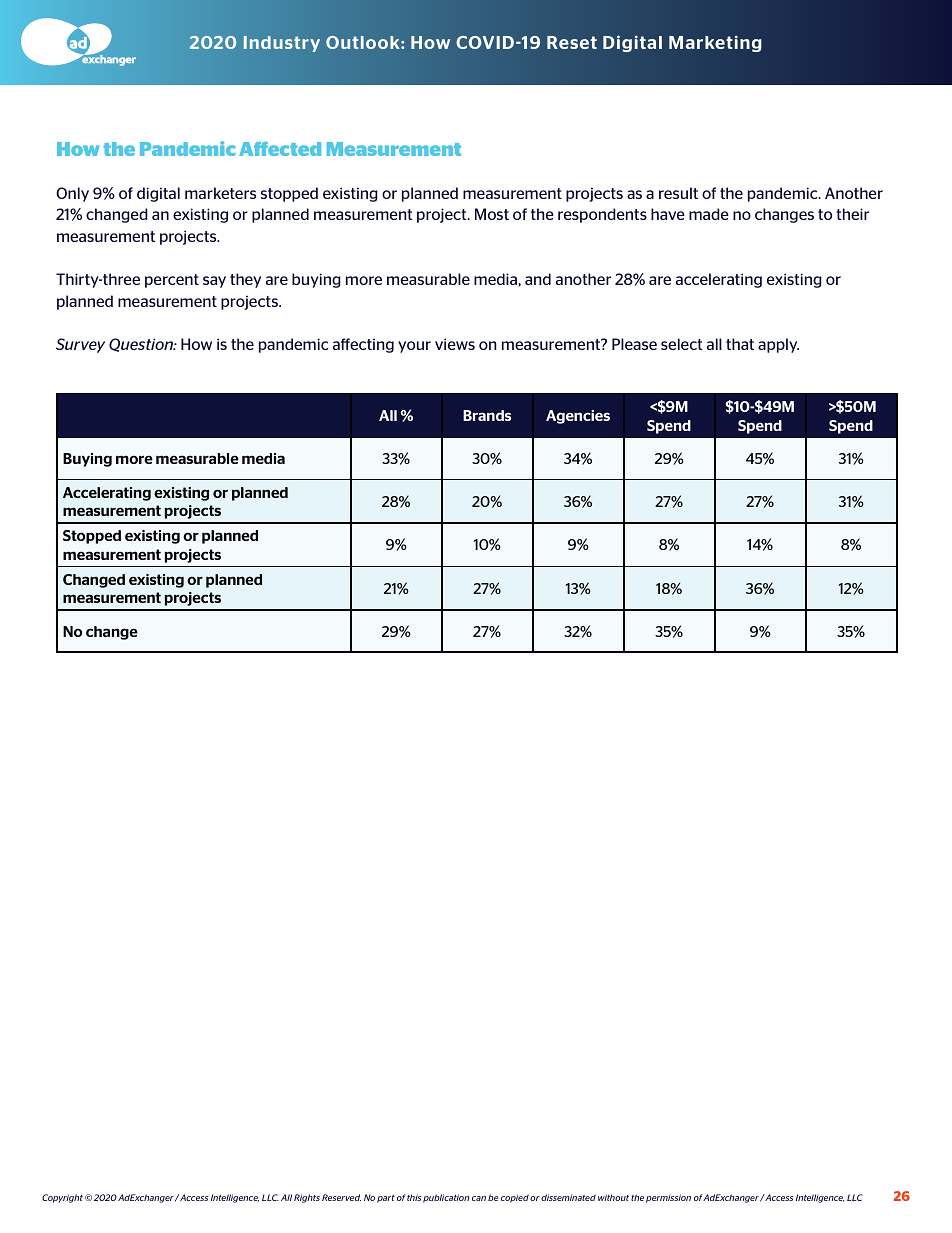 Image resolution: width=952 pixels, height=1233 pixels. What do you see at coordinates (715, 43) in the image?
I see `Marketing` at bounding box center [715, 43].
